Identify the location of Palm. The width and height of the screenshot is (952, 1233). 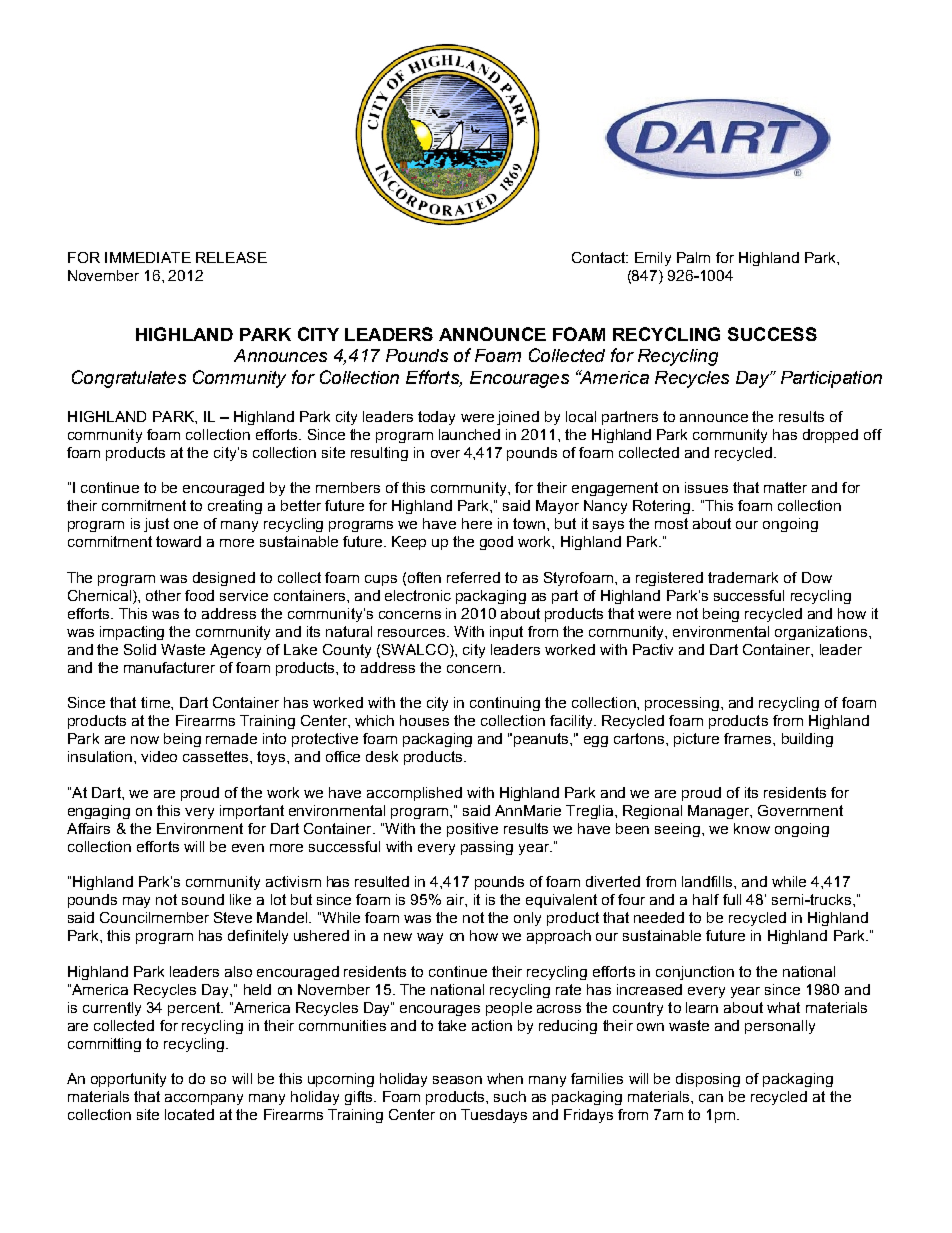
(693, 257).
